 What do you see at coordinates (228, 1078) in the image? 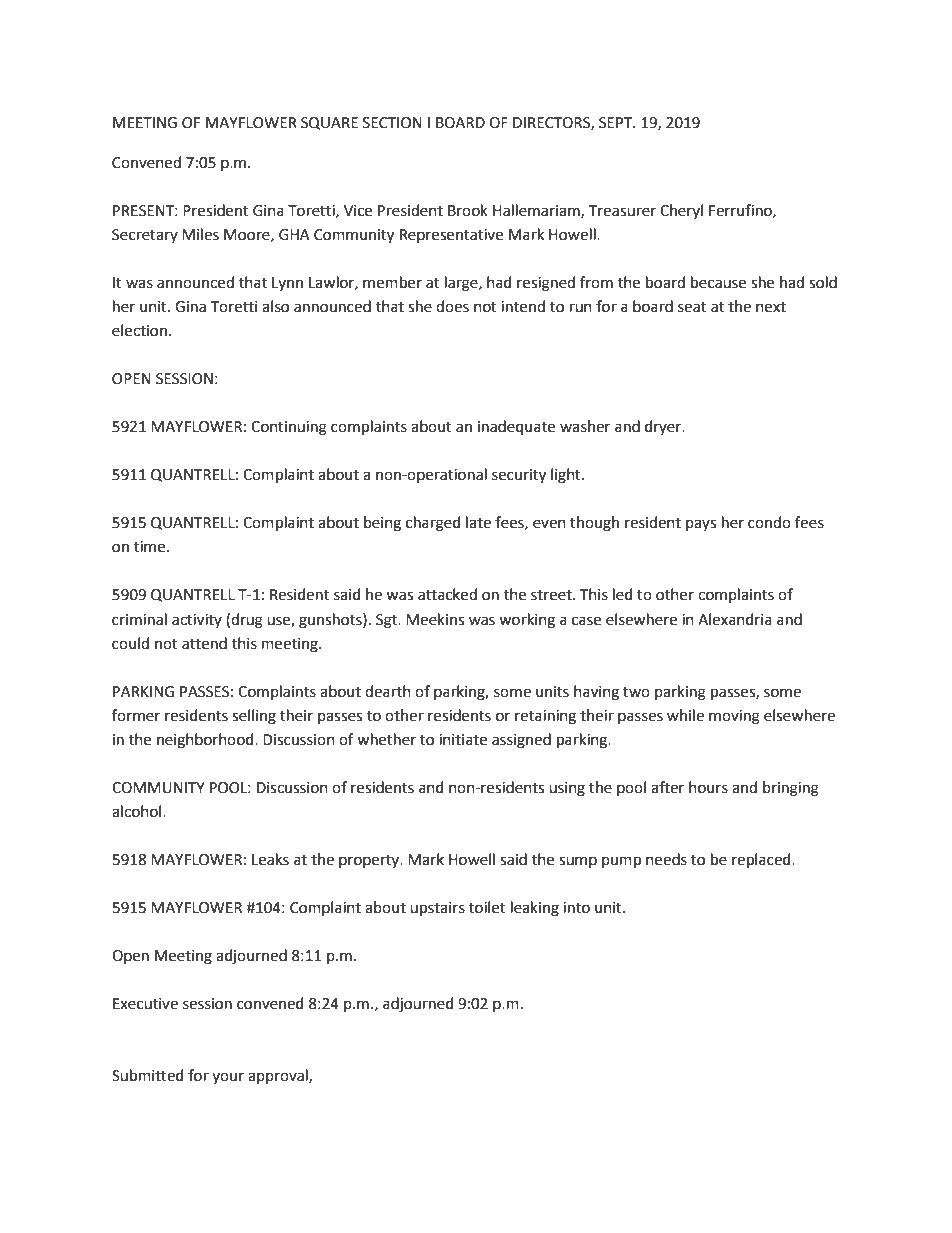
I see `your` at bounding box center [228, 1078].
